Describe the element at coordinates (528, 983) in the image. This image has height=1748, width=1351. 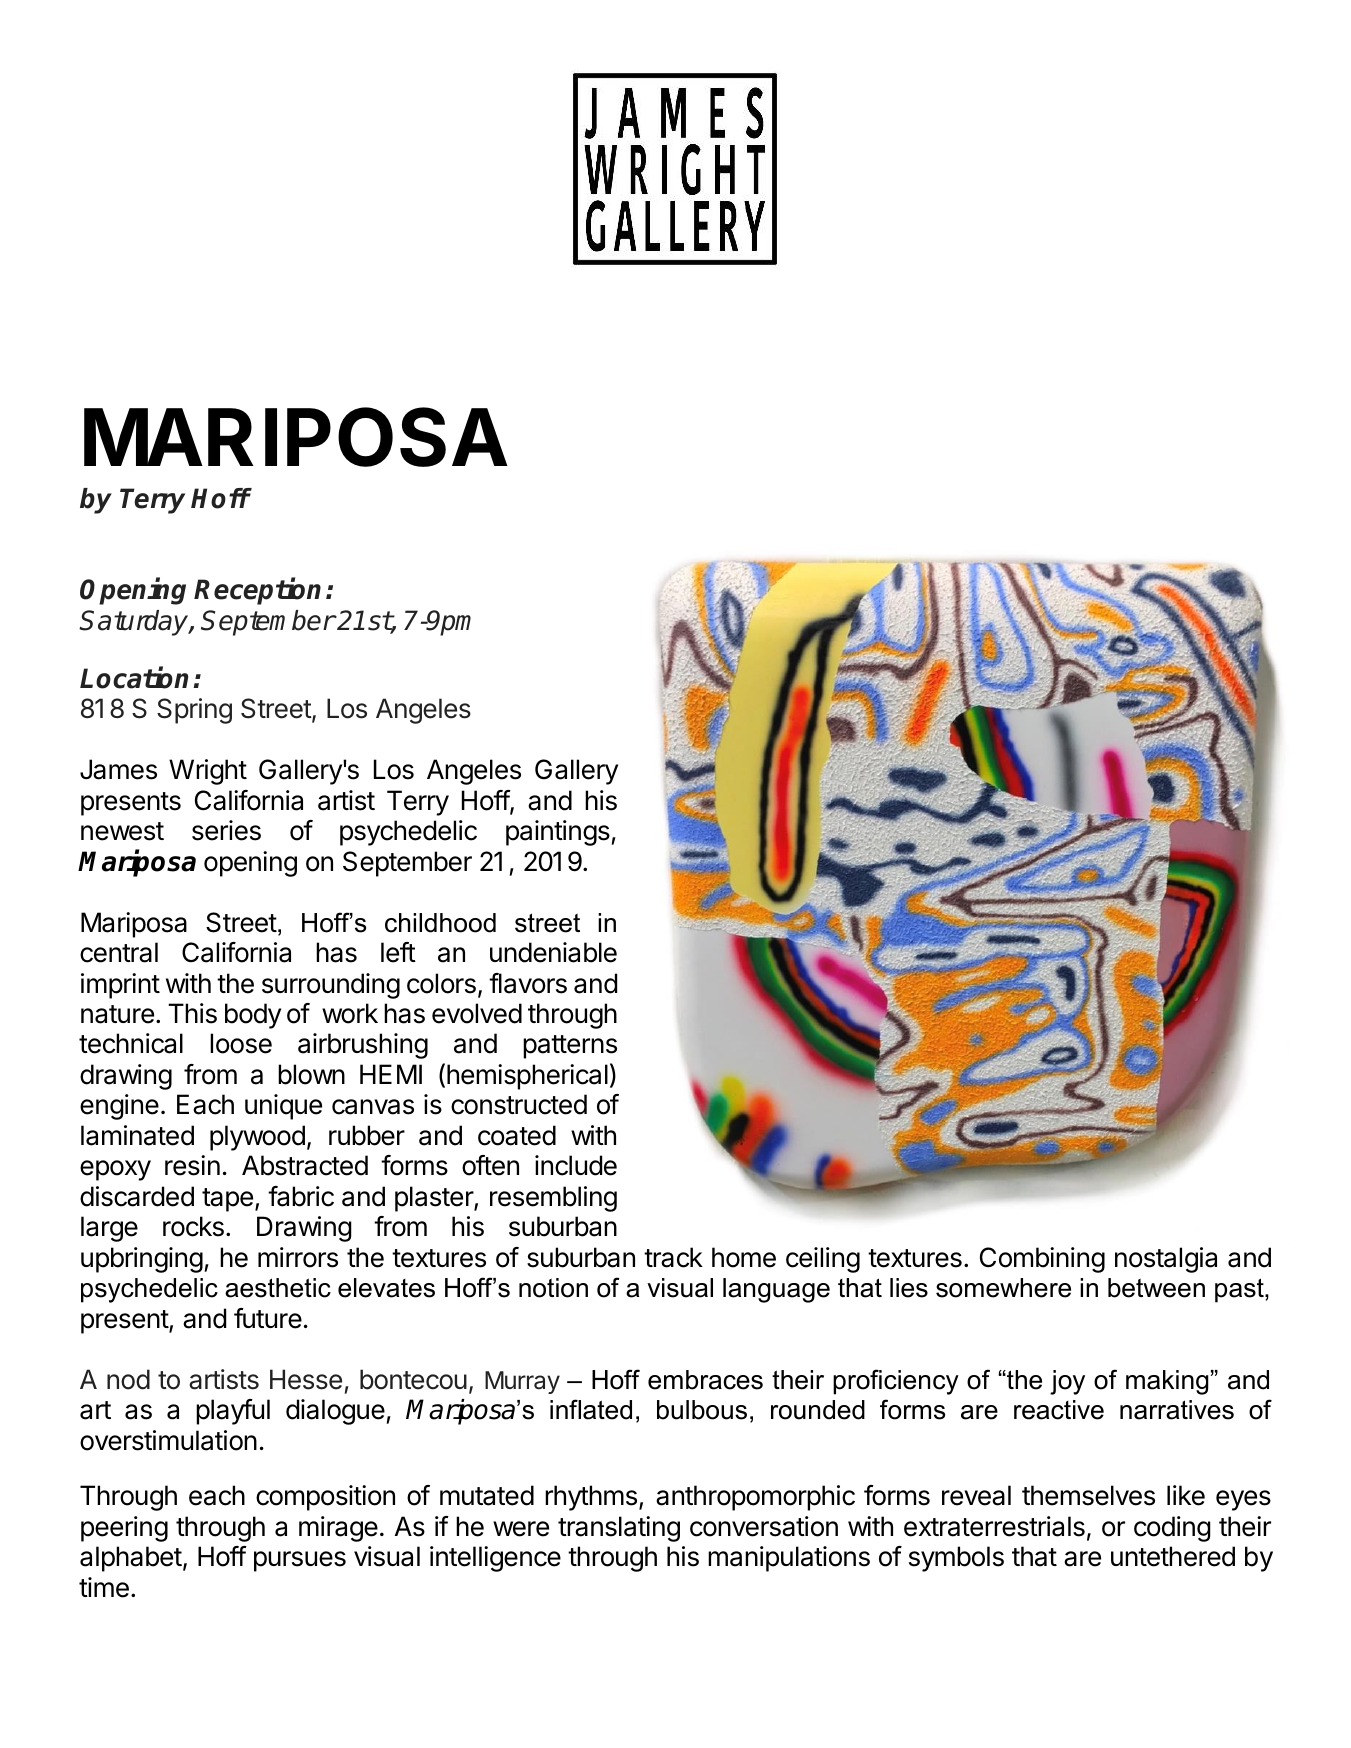
I see `flavors` at that location.
